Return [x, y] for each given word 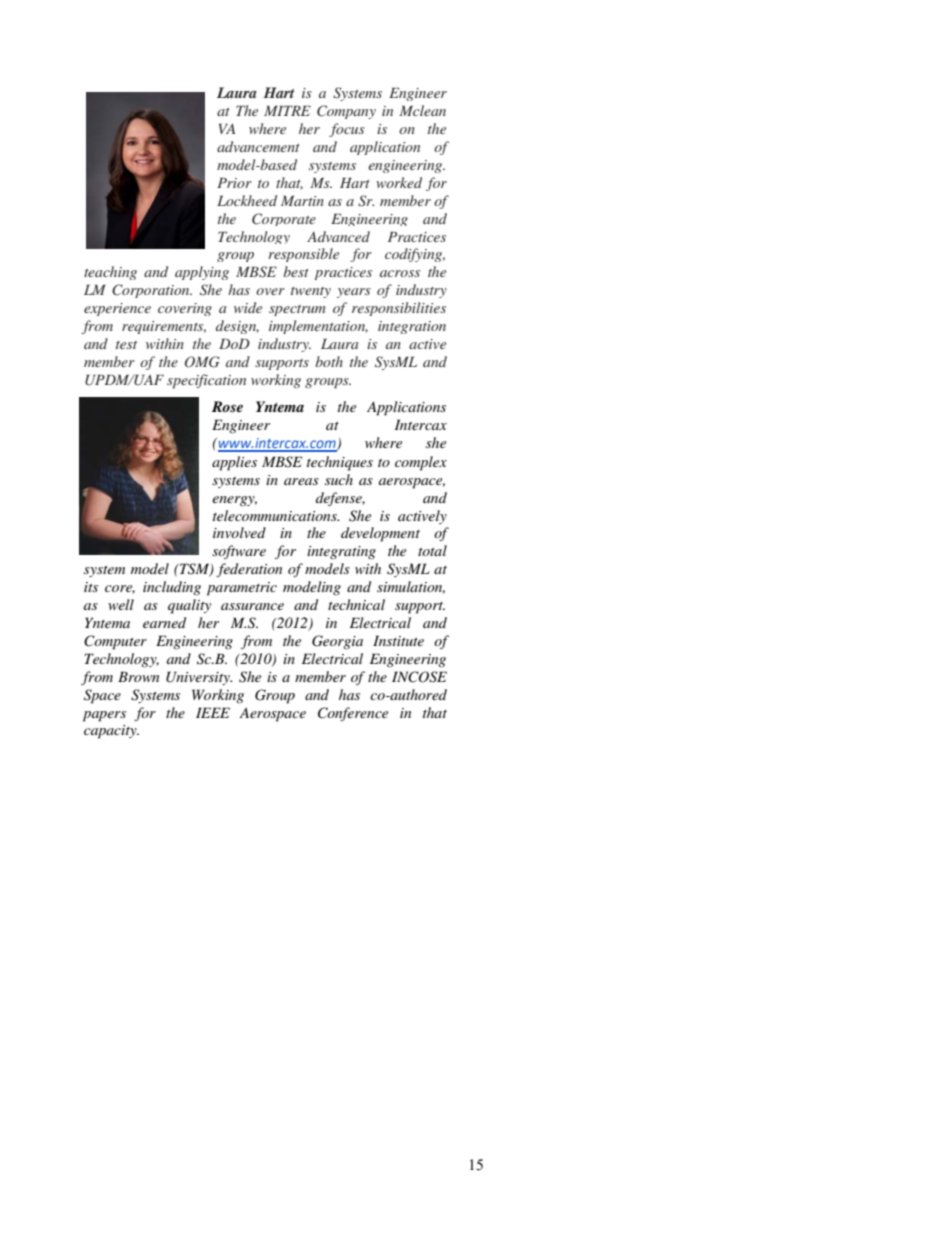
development [380, 534]
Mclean [422, 110]
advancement [258, 146]
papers [104, 716]
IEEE [213, 712]
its [91, 587]
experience [117, 309]
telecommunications [276, 515]
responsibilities [399, 309]
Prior [234, 183]
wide [248, 307]
